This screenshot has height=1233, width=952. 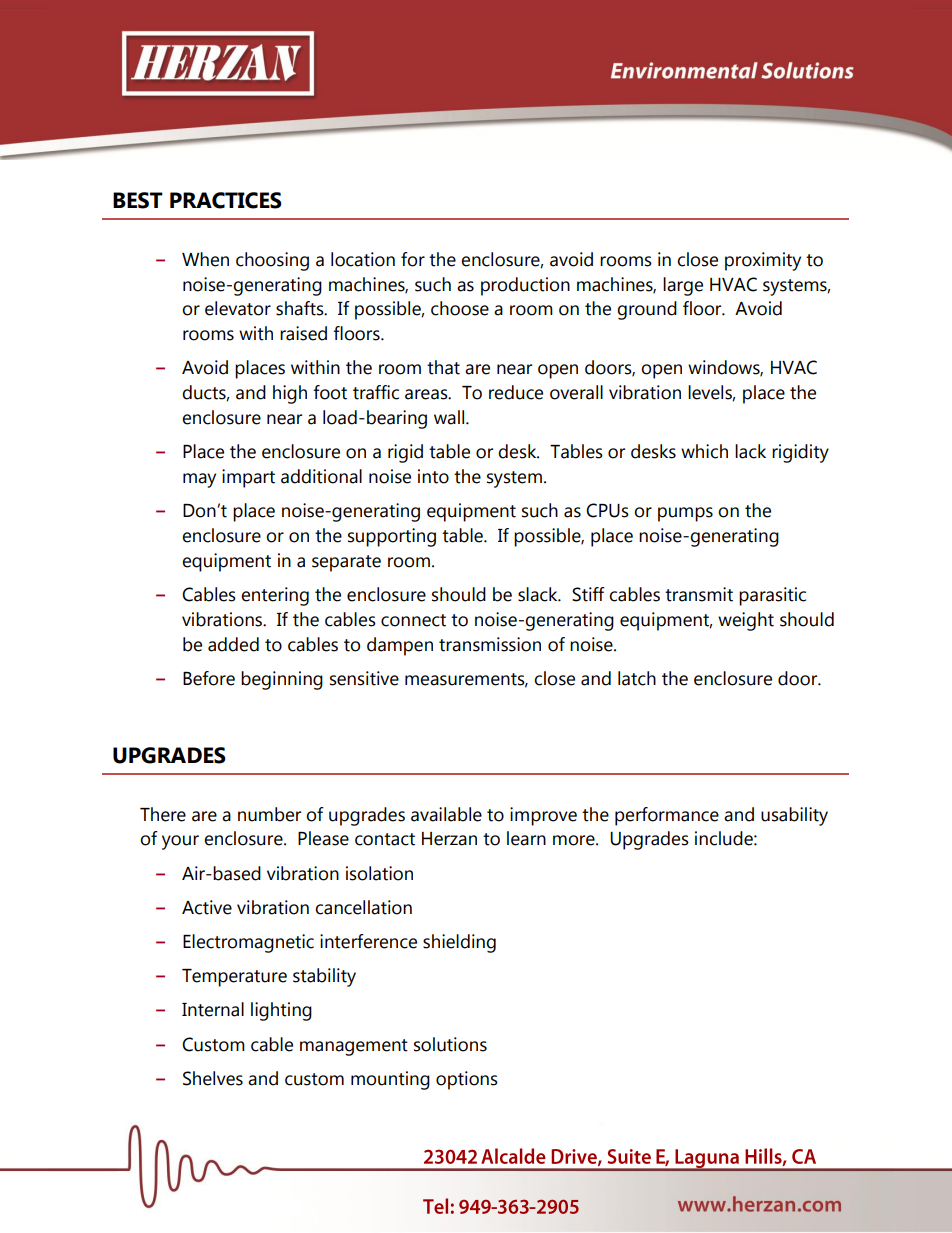 I want to click on PRACTICES, so click(x=226, y=200).
